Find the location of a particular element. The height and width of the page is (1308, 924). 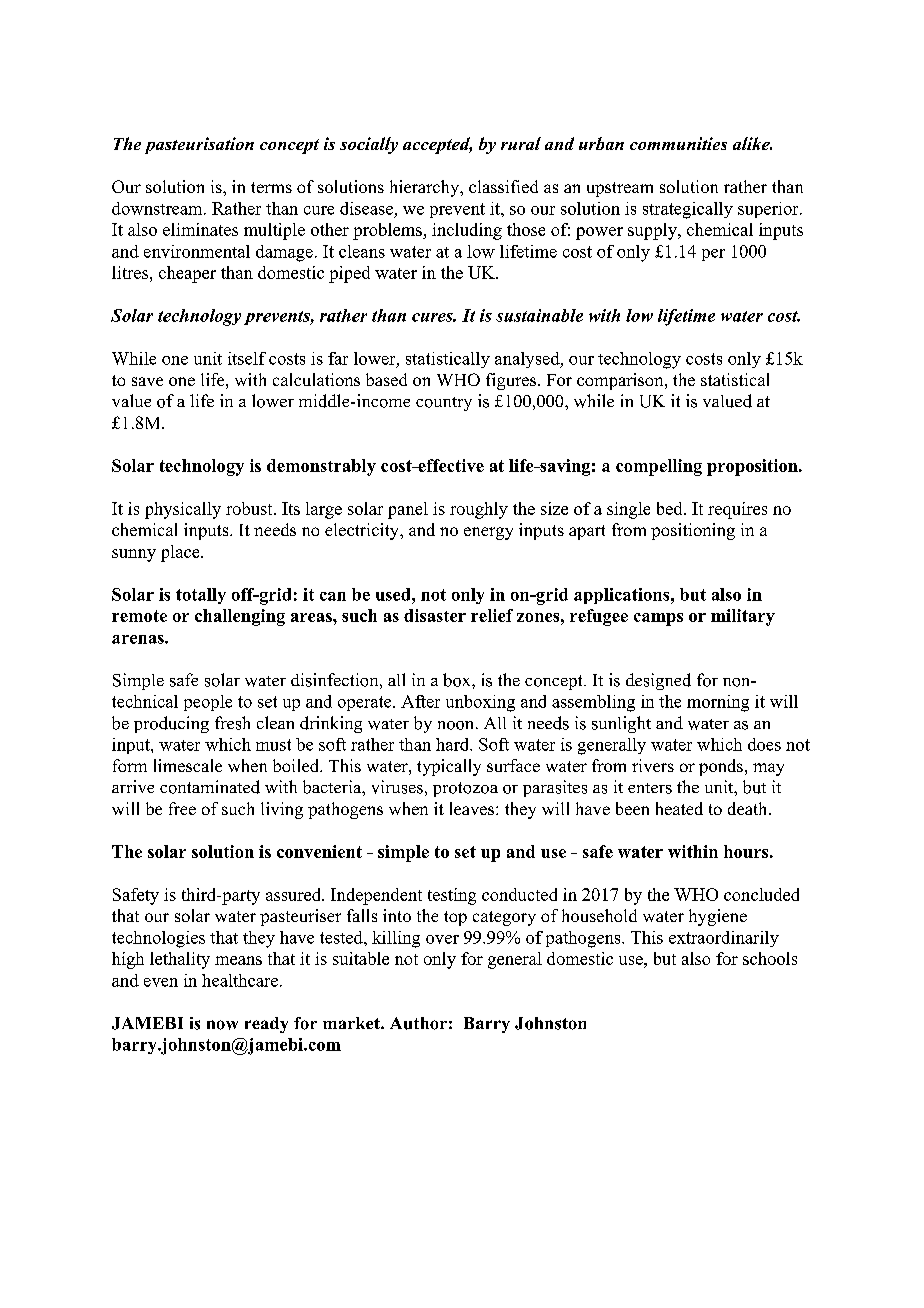

morning is located at coordinates (718, 703).
